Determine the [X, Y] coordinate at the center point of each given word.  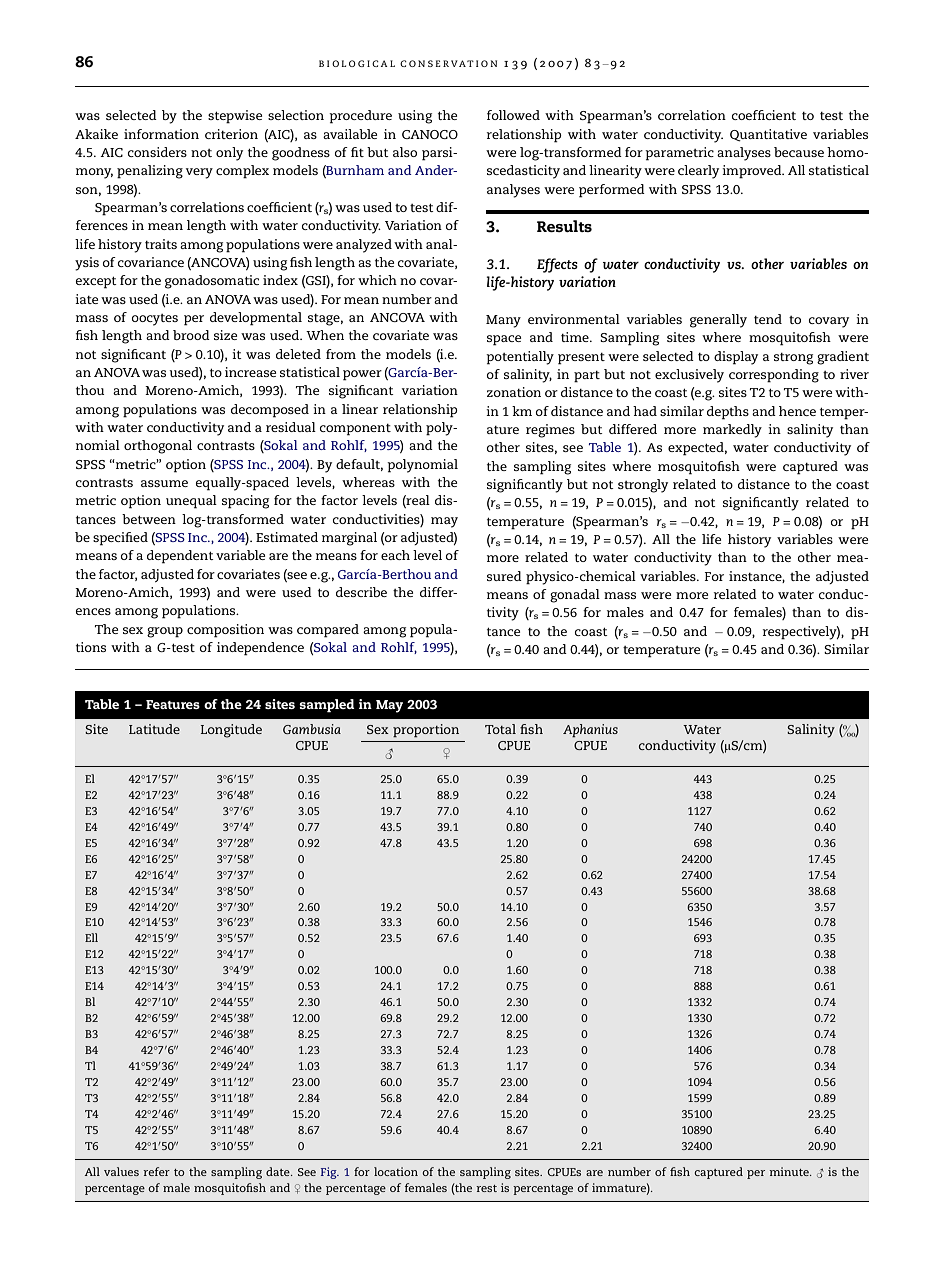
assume [164, 483]
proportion [426, 731]
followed [513, 115]
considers [157, 152]
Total [500, 729]
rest [486, 1188]
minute [790, 1171]
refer [156, 1171]
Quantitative [768, 135]
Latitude [154, 729]
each [395, 555]
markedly [732, 431]
